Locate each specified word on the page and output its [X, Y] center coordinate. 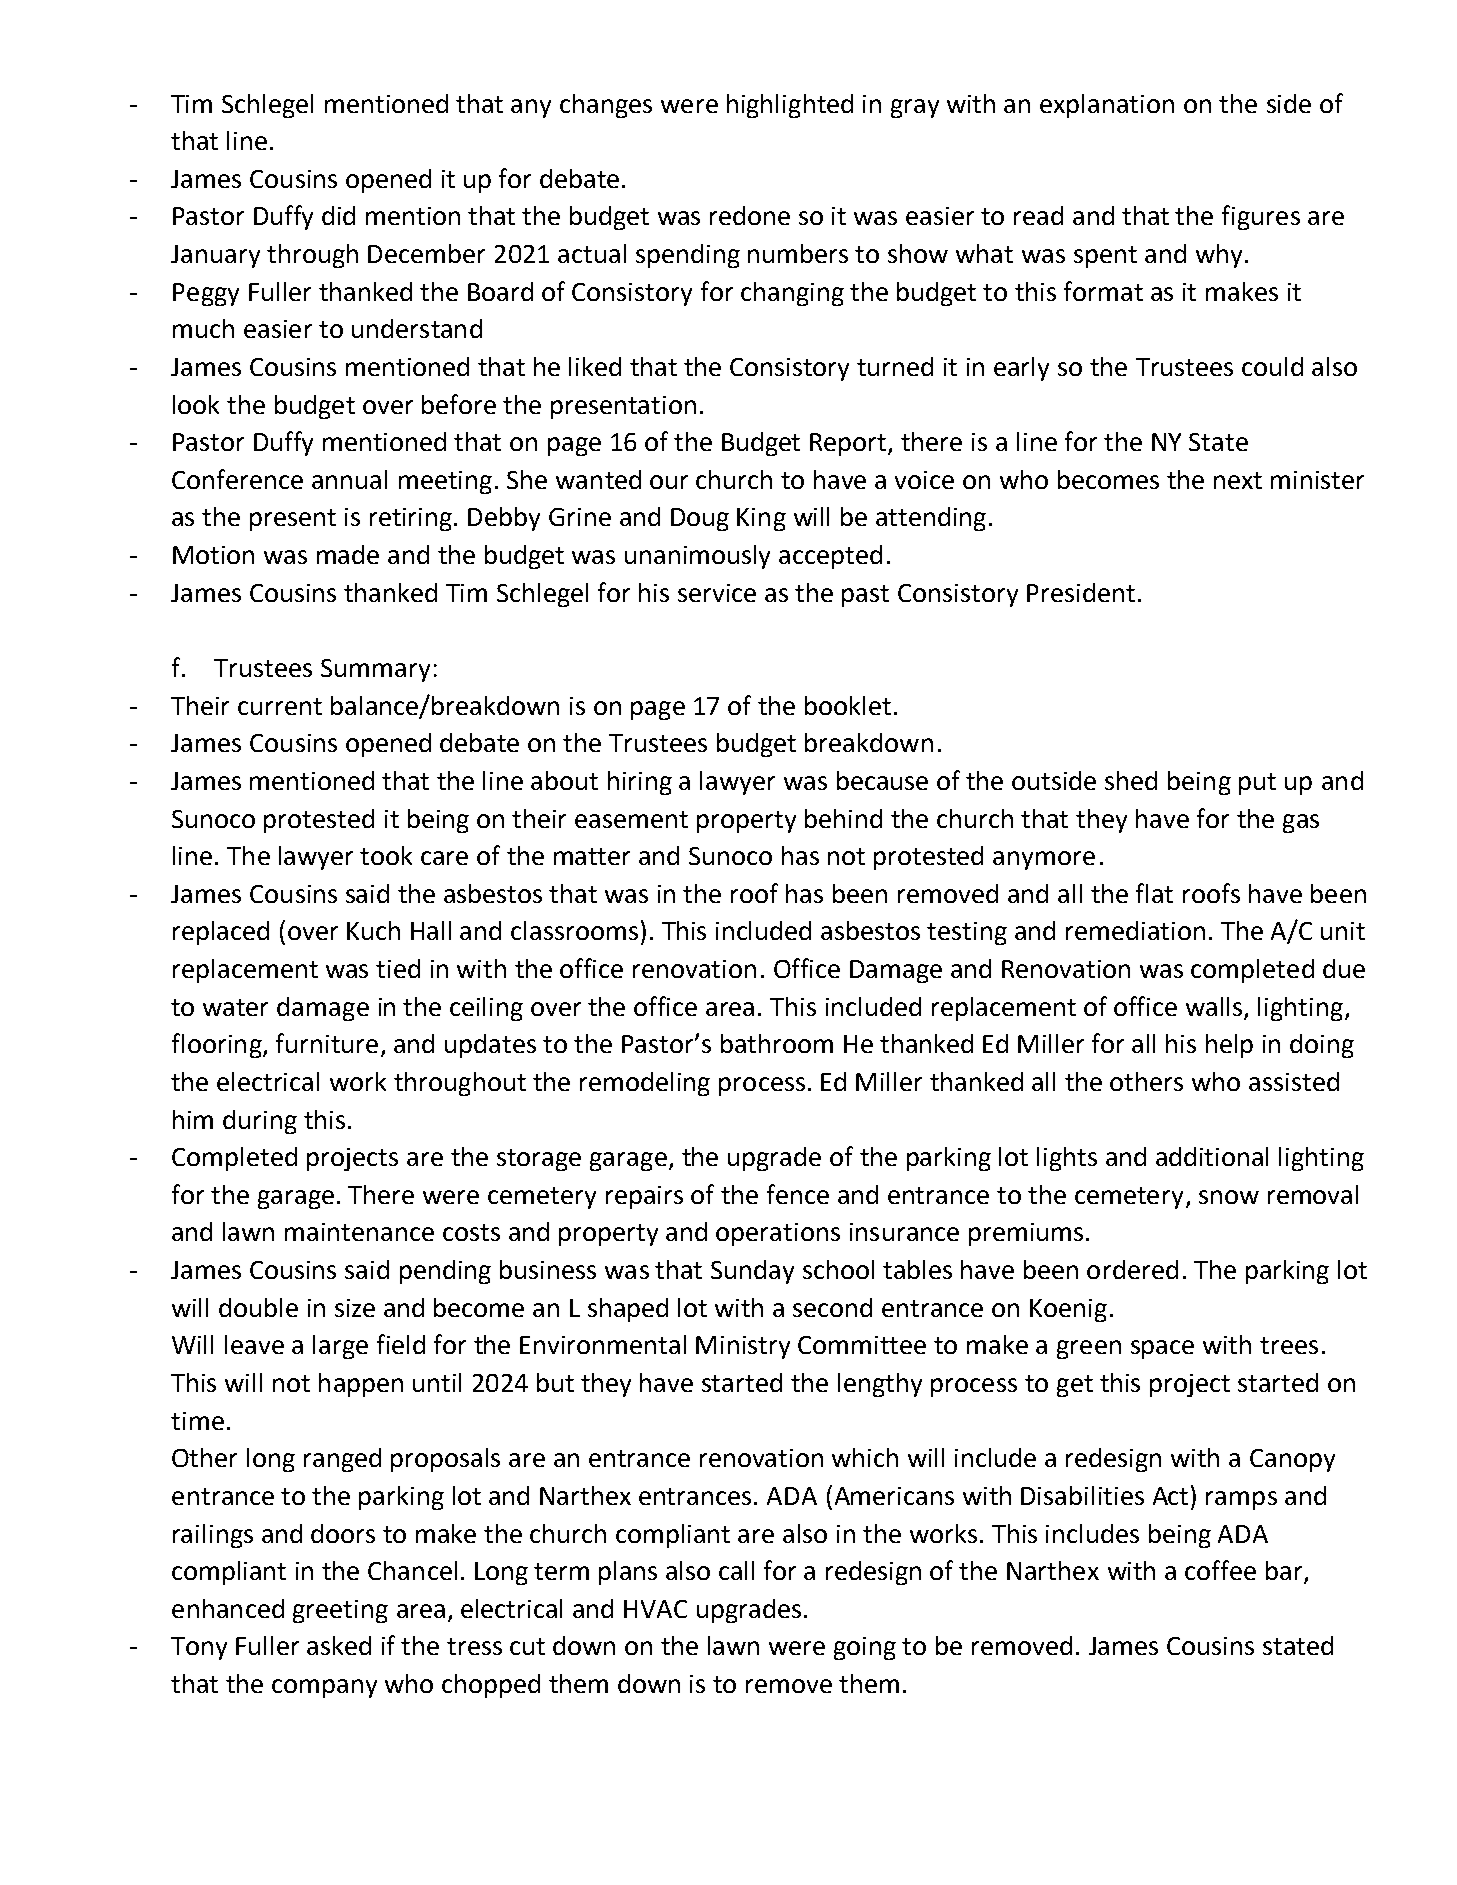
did [338, 215]
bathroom [777, 1043]
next [1238, 480]
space [1162, 1349]
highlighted [790, 106]
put [1257, 784]
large [340, 1347]
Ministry [743, 1347]
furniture [327, 1043]
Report [849, 444]
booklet [848, 705]
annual [349, 479]
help [1229, 1046]
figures [1261, 217]
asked [339, 1645]
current [280, 706]
